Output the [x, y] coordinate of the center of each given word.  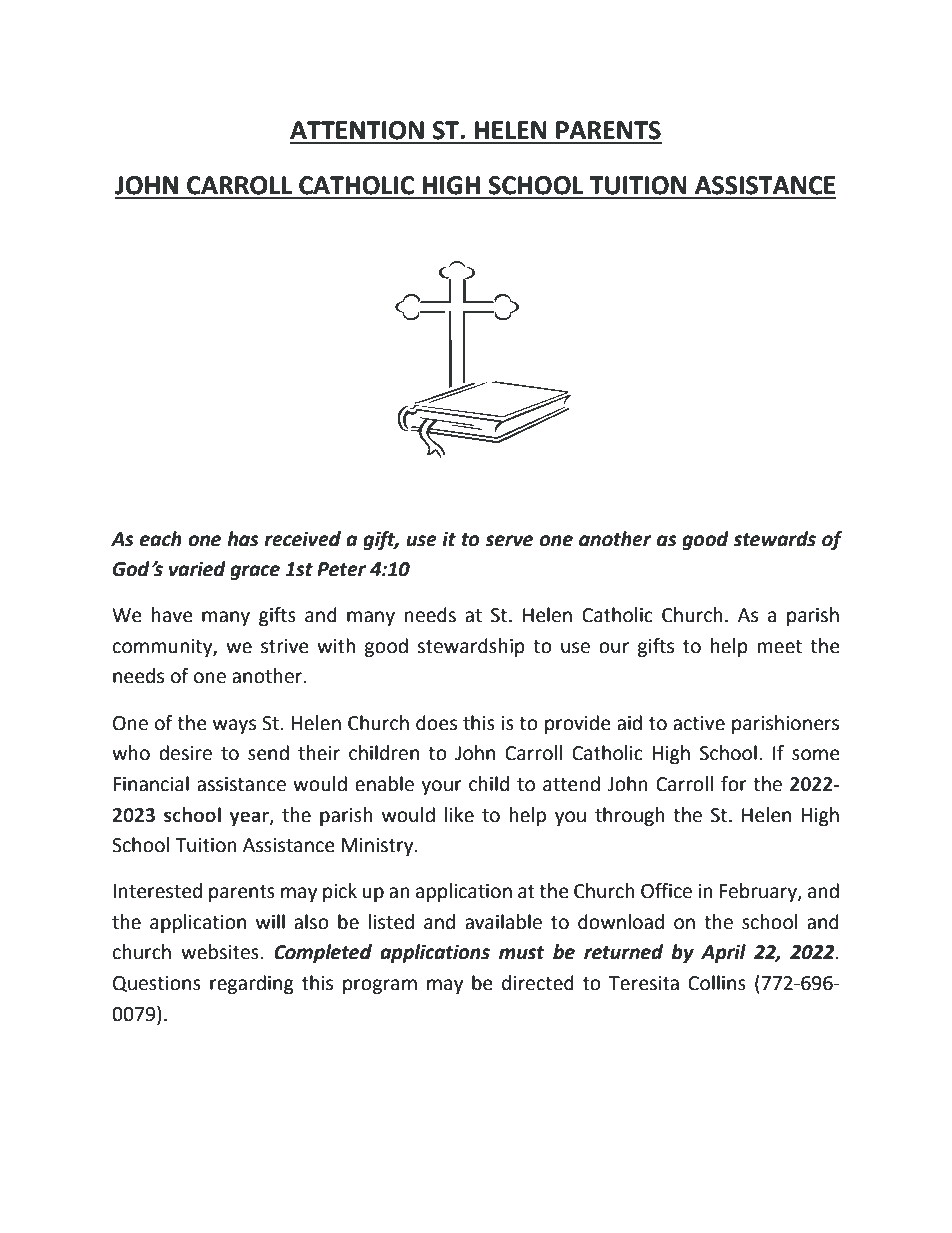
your [441, 787]
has [243, 539]
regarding [252, 984]
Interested [157, 891]
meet [780, 647]
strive [285, 646]
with [336, 646]
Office [666, 891]
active [699, 723]
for [734, 784]
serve [509, 541]
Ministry [379, 847]
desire [185, 753]
